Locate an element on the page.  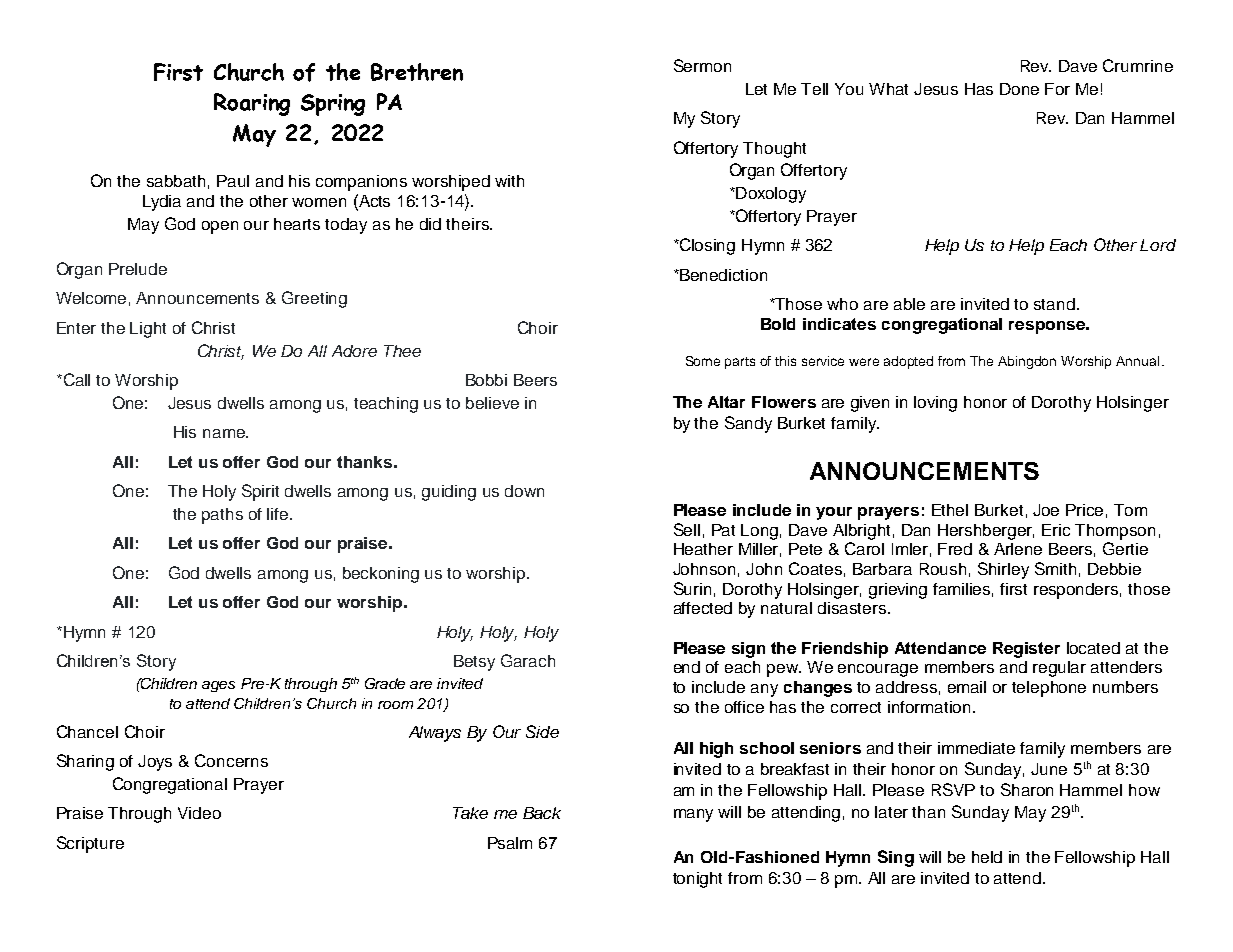
Done is located at coordinates (1019, 89).
